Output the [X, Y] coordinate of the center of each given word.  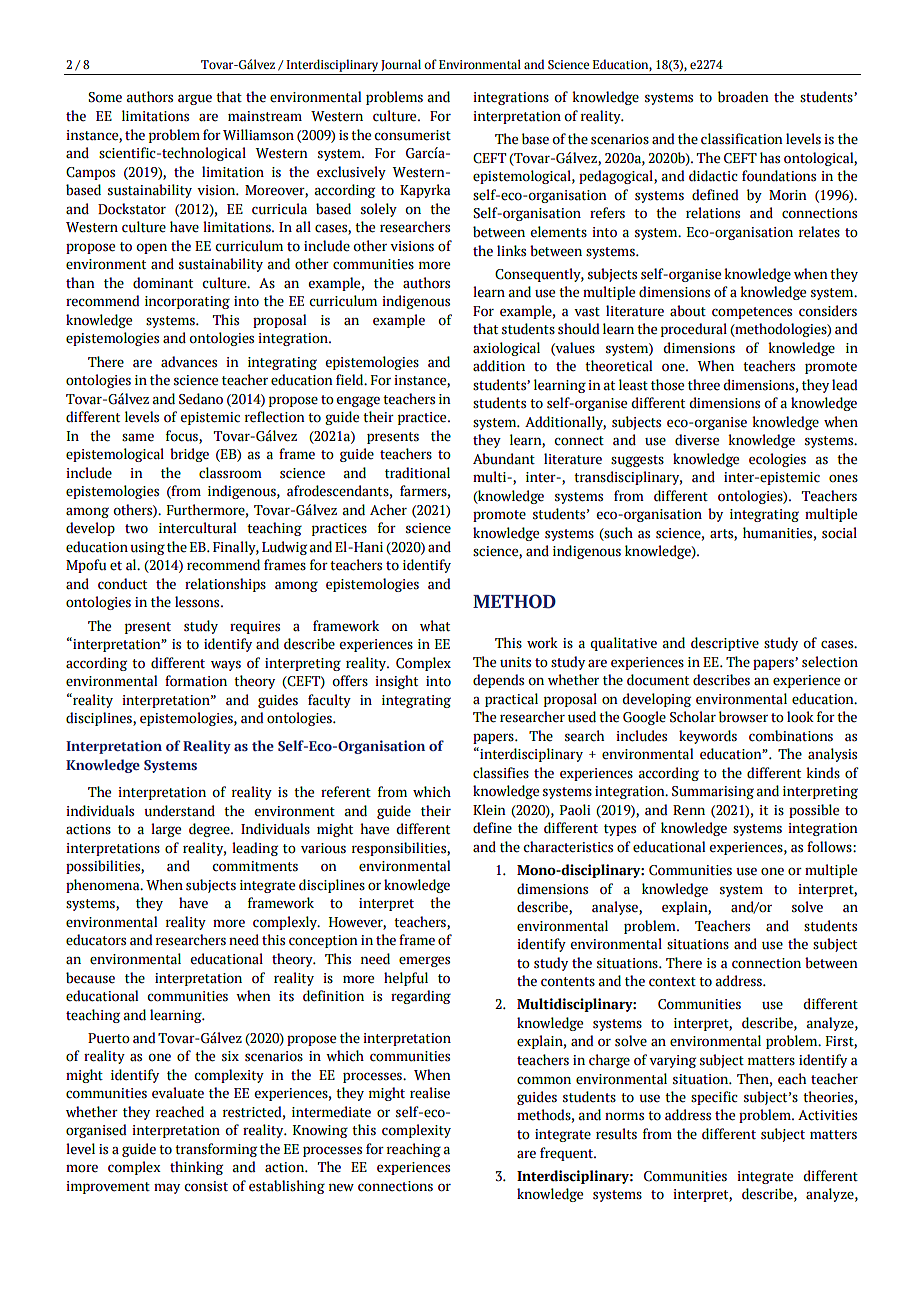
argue [195, 99]
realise [430, 1093]
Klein [489, 810]
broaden [743, 97]
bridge [189, 455]
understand [179, 811]
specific [714, 1098]
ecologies [777, 460]
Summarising [713, 792]
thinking [196, 1168]
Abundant [504, 459]
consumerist [413, 135]
